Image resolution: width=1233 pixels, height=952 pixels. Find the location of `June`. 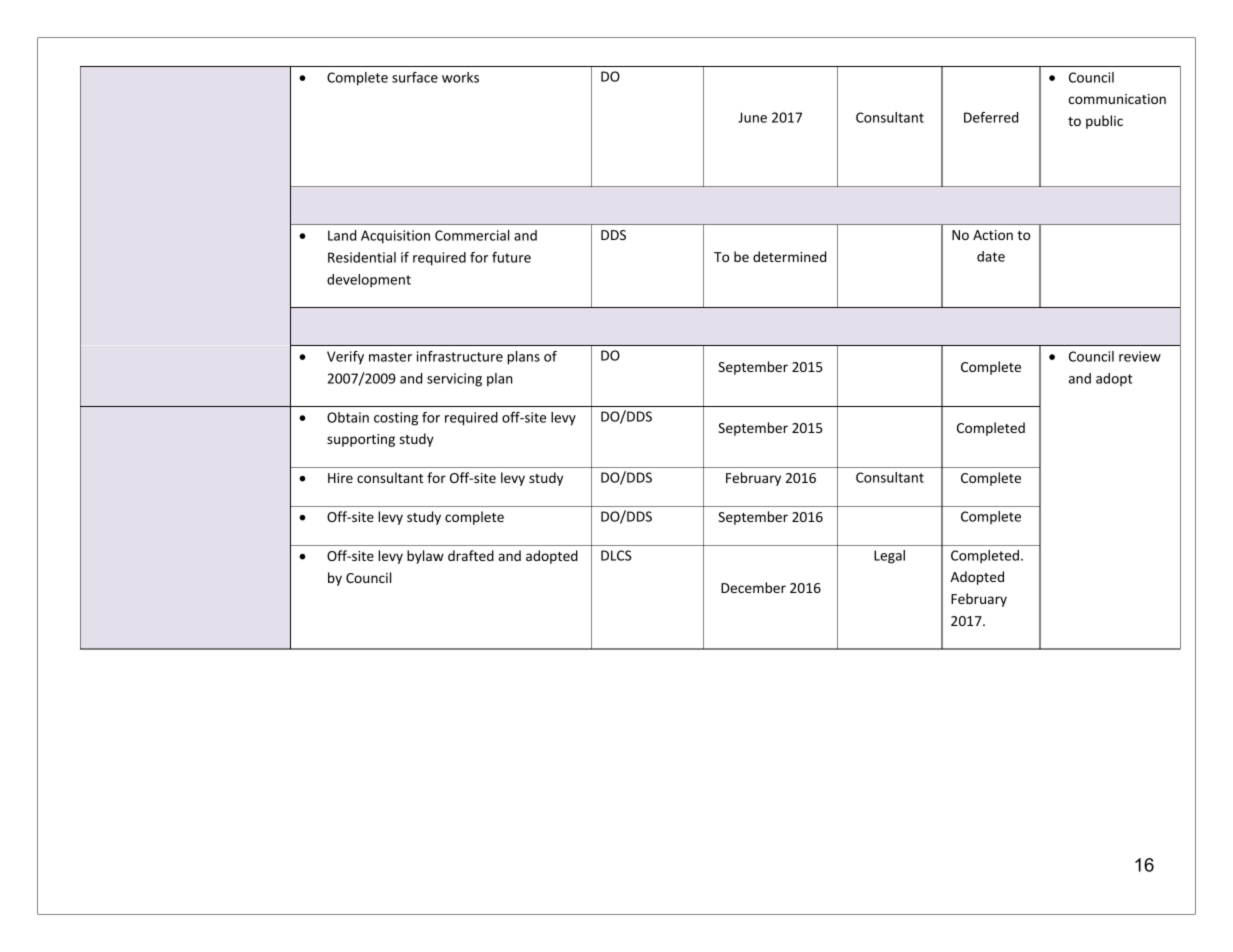

June is located at coordinates (752, 117).
